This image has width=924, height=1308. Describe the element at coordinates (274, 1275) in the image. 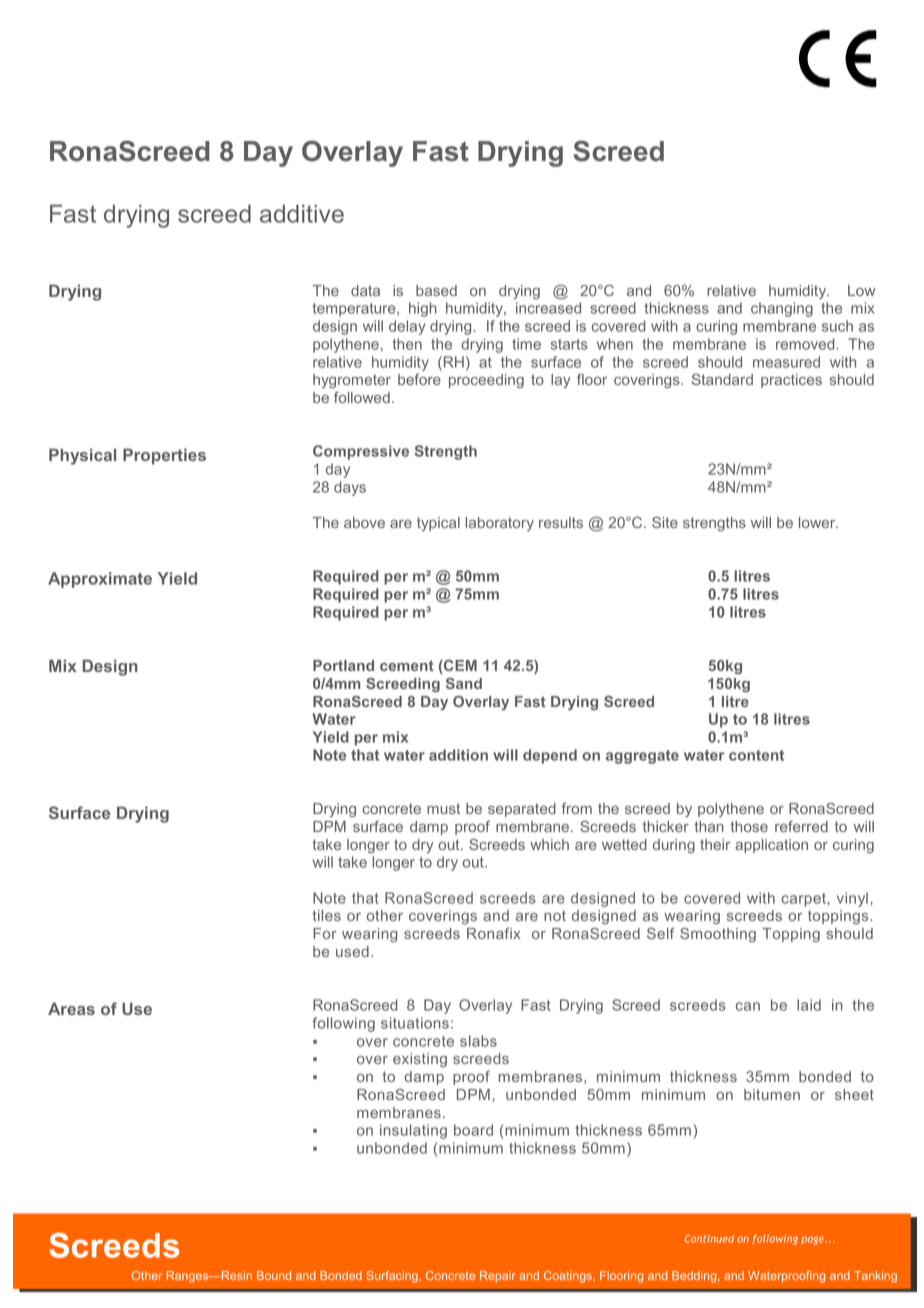

I see `Bound` at that location.
